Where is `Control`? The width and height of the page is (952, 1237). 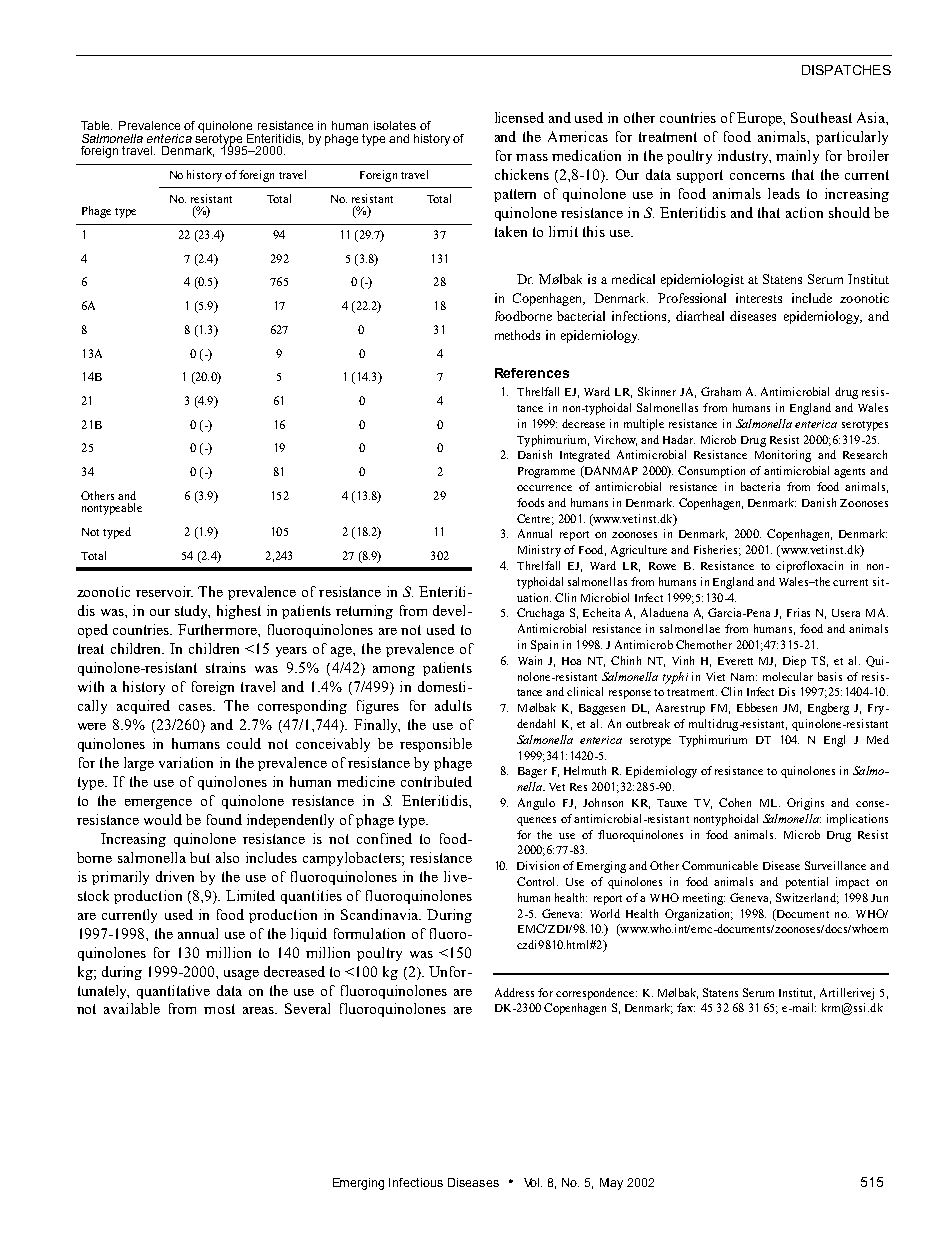
Control is located at coordinates (537, 881).
